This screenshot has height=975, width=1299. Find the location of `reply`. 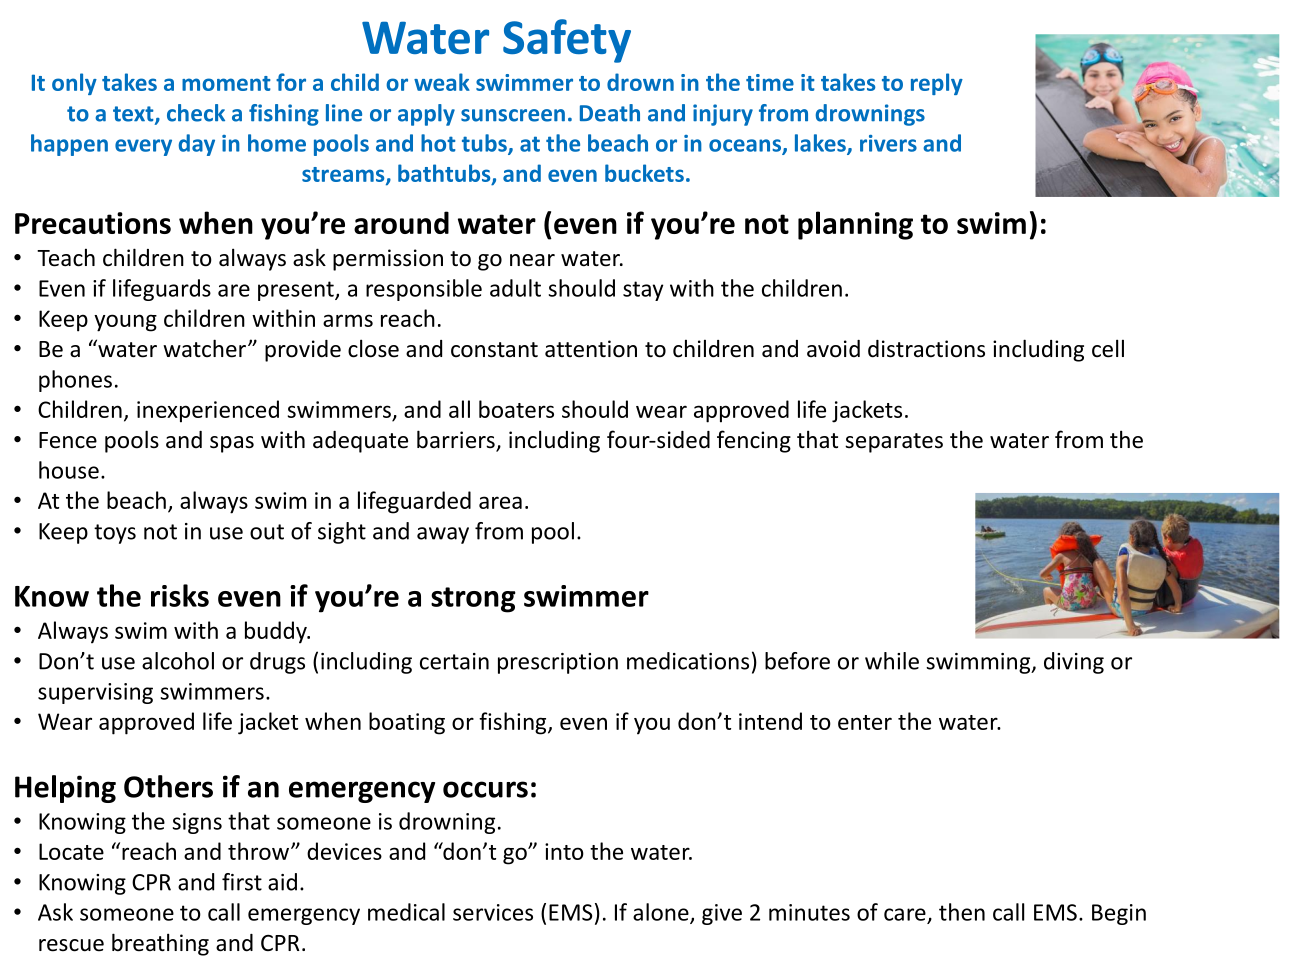

reply is located at coordinates (937, 84).
